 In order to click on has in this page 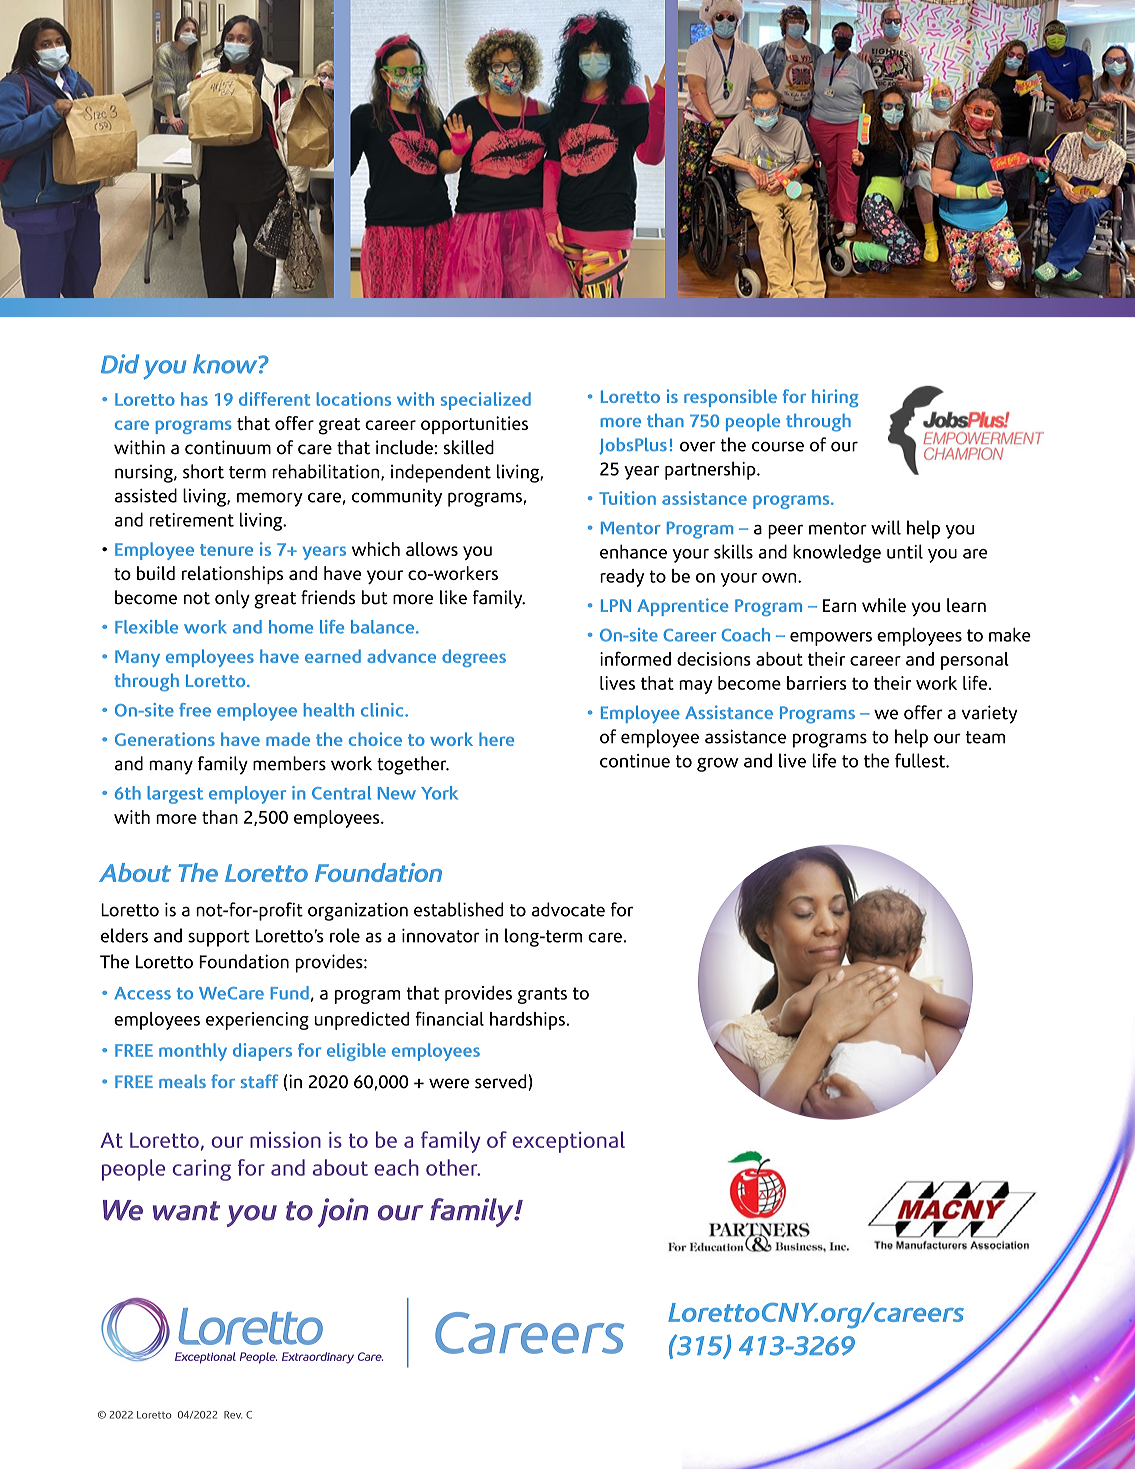, I will do `click(194, 399)`.
